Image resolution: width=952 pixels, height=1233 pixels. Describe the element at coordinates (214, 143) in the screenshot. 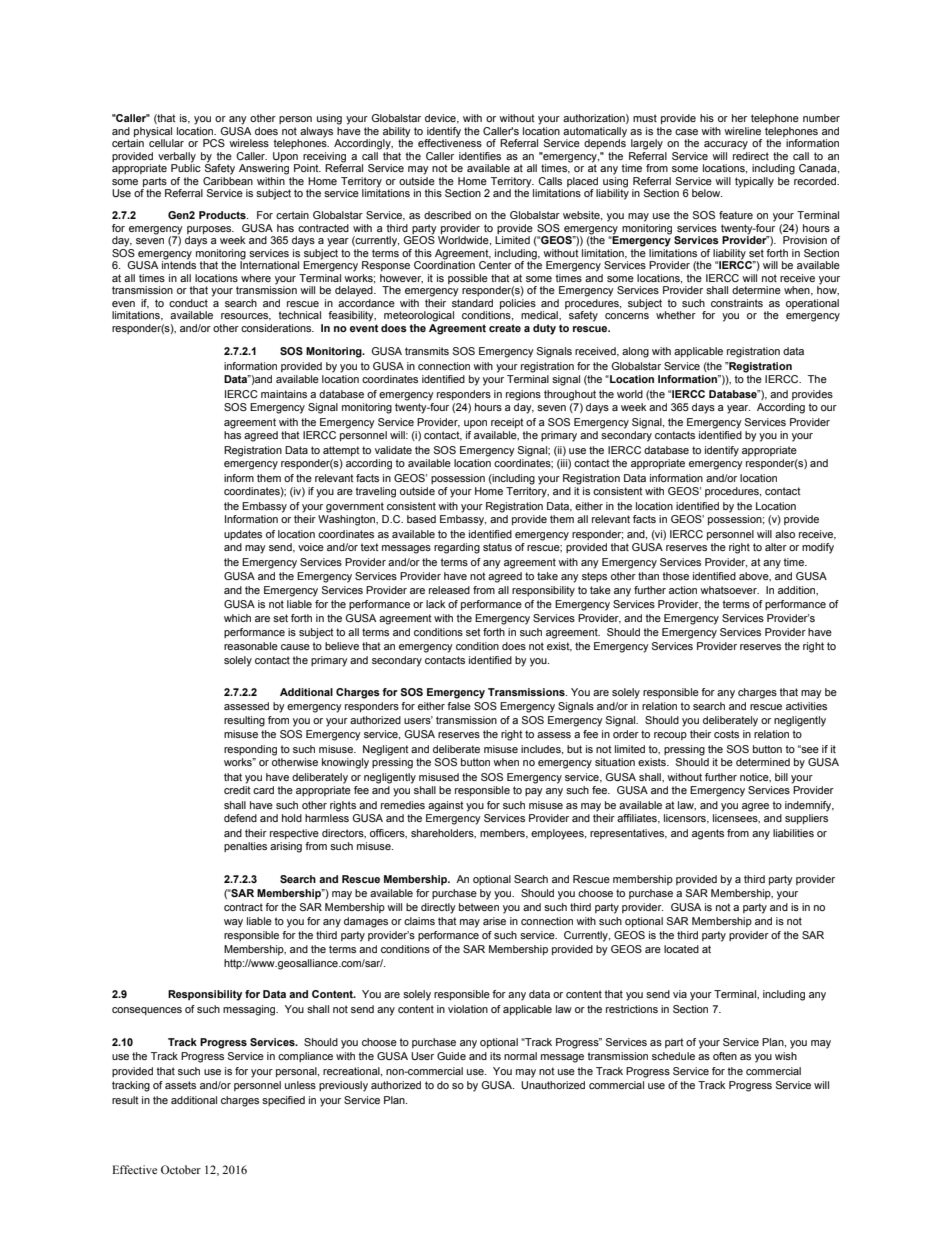

I see `PCS` at that location.
